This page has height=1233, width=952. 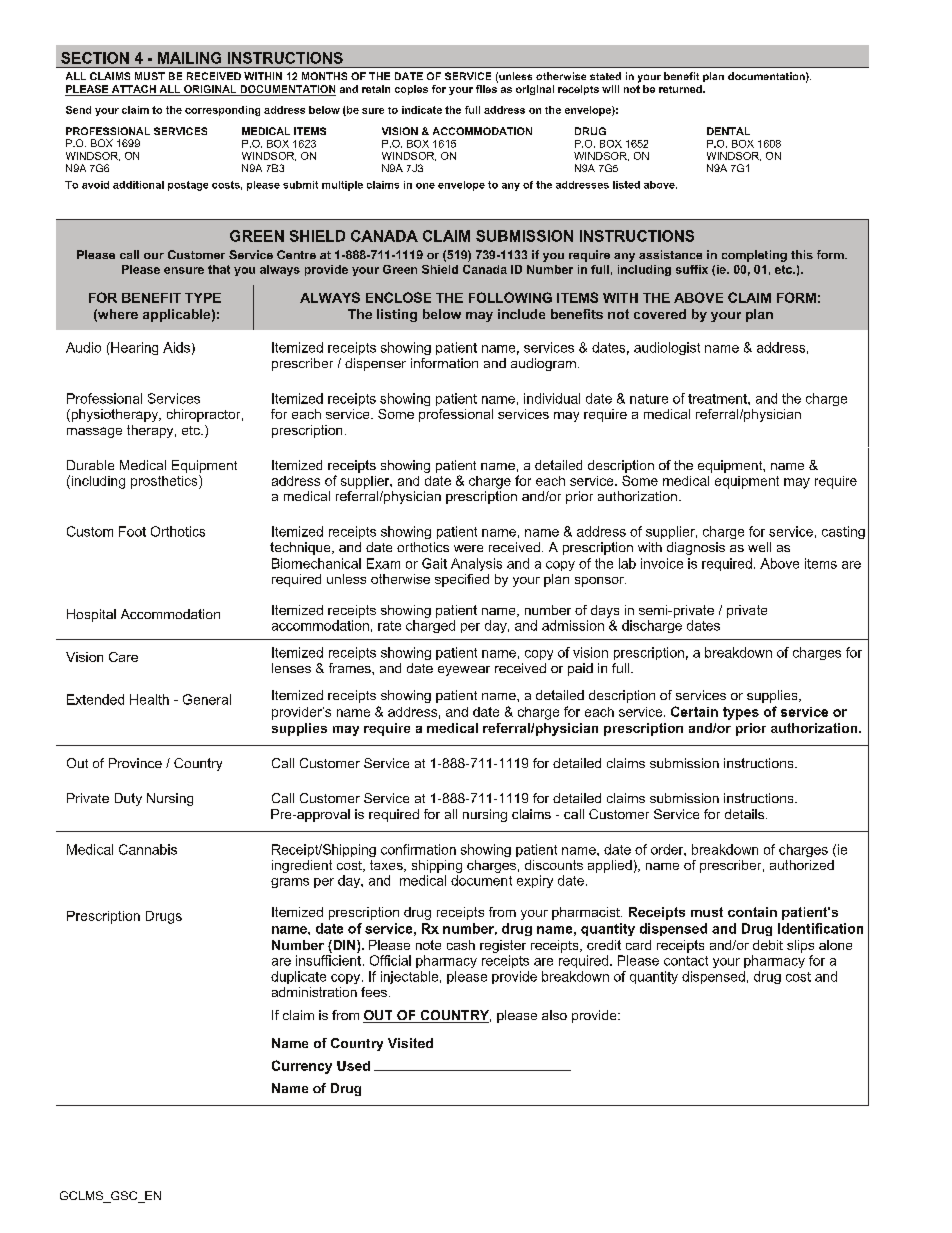 What do you see at coordinates (728, 131) in the page?
I see `DENTAL` at bounding box center [728, 131].
